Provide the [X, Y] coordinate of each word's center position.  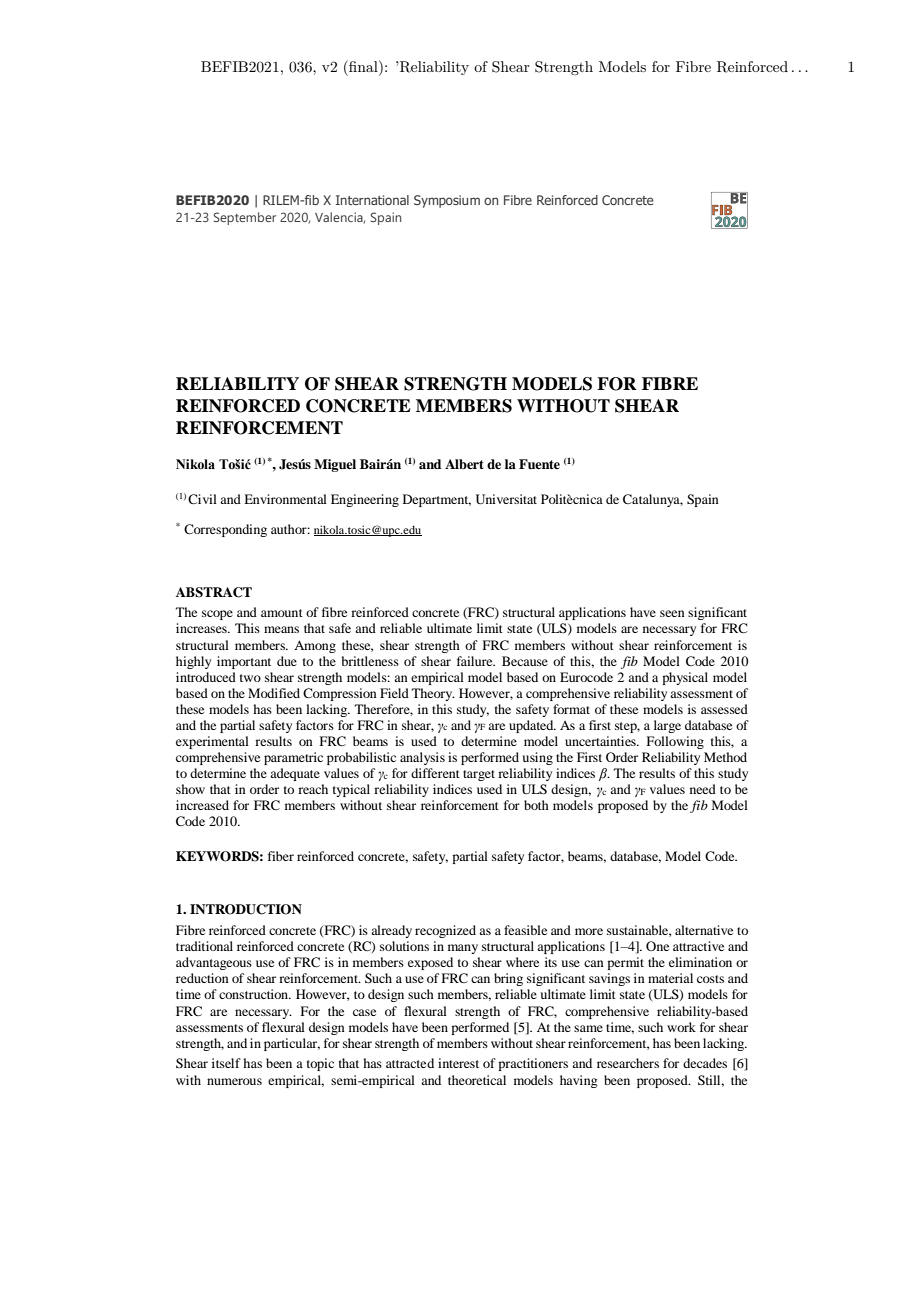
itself [226, 1063]
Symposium [447, 201]
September [244, 218]
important [244, 662]
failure [476, 661]
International [372, 200]
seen [672, 613]
